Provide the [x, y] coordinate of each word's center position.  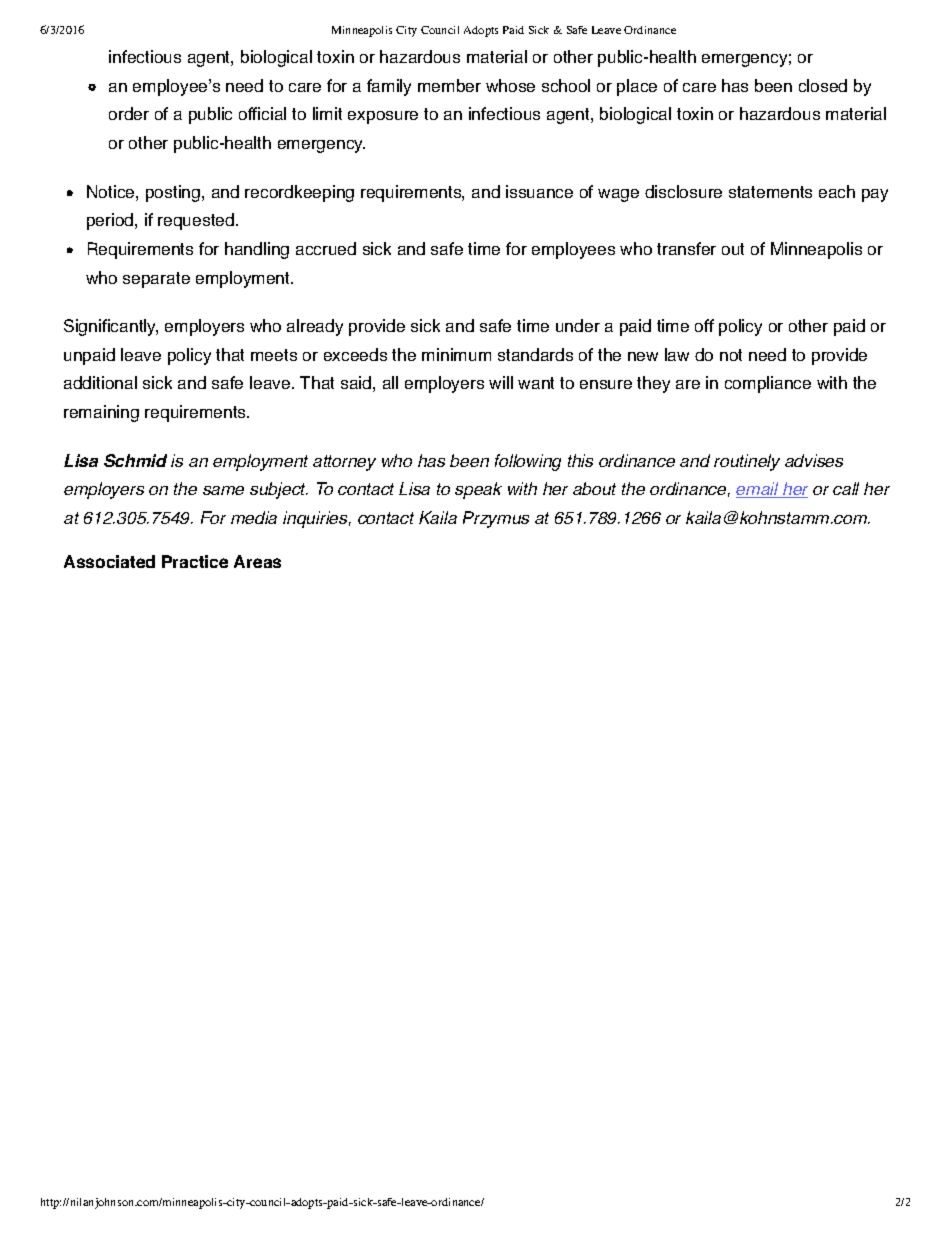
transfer [686, 248]
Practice [195, 561]
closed [823, 85]
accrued [326, 248]
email [758, 490]
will [501, 382]
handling [257, 250]
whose [510, 85]
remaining [101, 413]
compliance [768, 384]
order [129, 113]
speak [478, 490]
